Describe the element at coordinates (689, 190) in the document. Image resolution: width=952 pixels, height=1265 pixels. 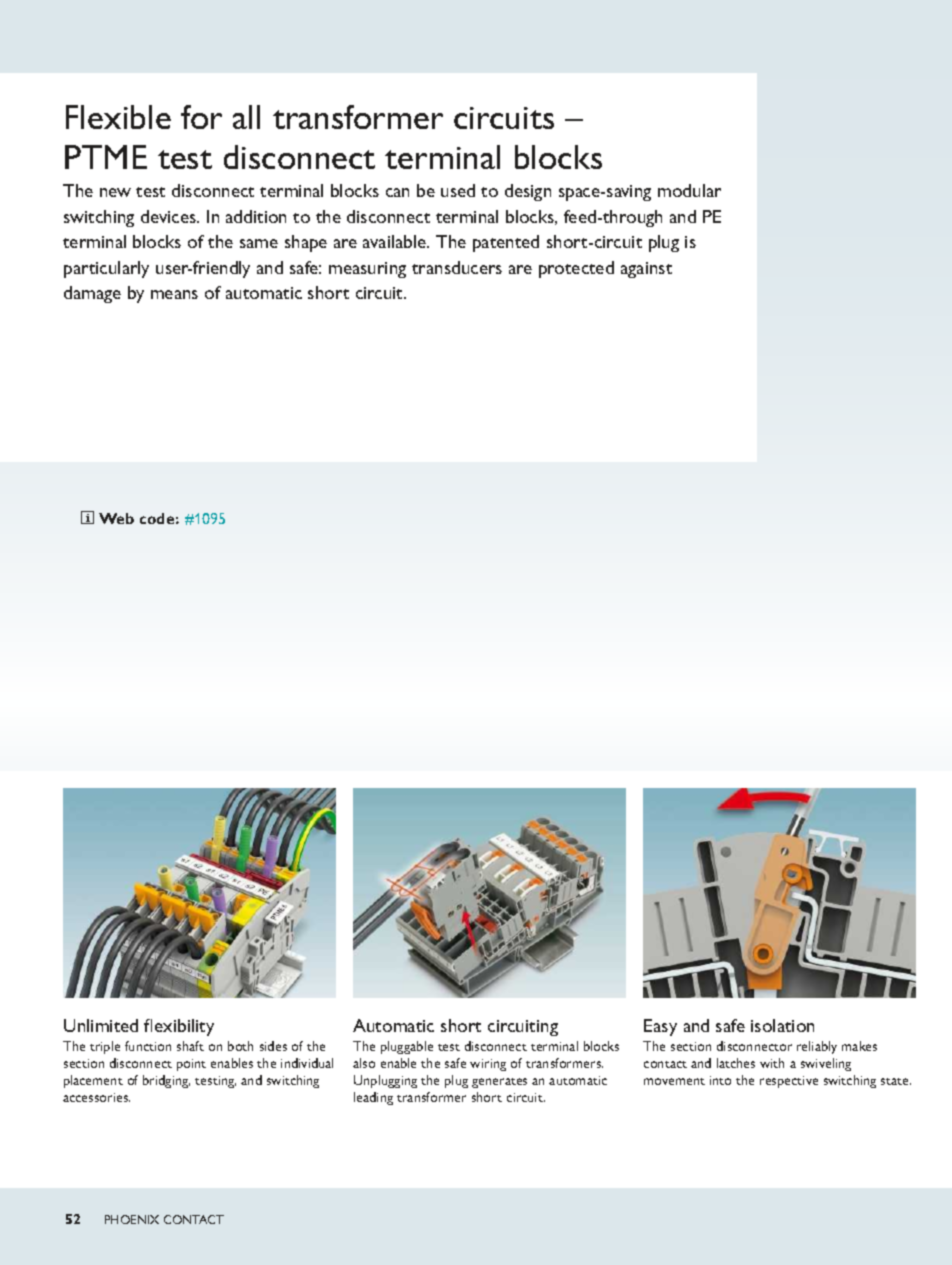
I see `modular` at that location.
